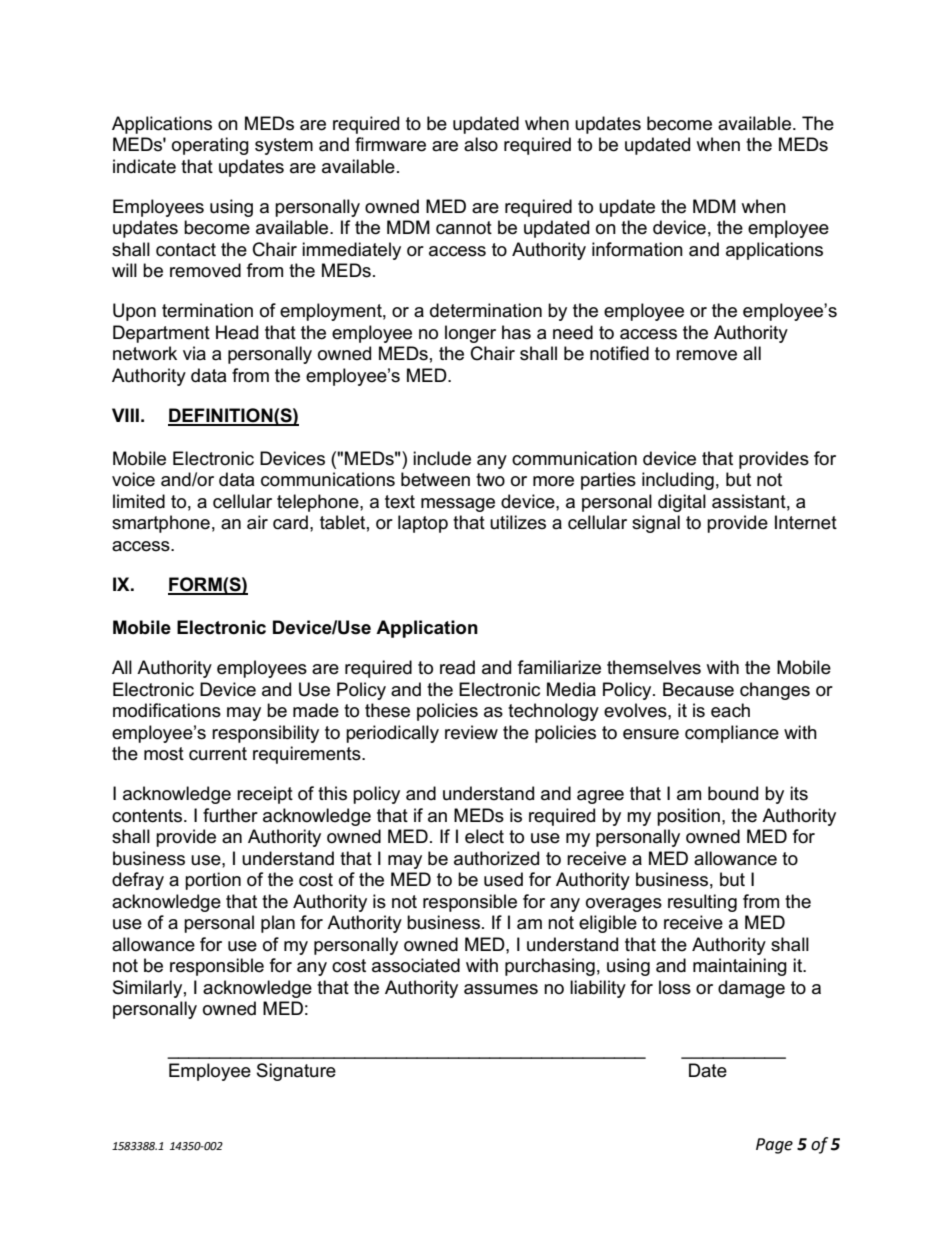  Describe the element at coordinates (458, 505) in the image. I see `message` at that location.
